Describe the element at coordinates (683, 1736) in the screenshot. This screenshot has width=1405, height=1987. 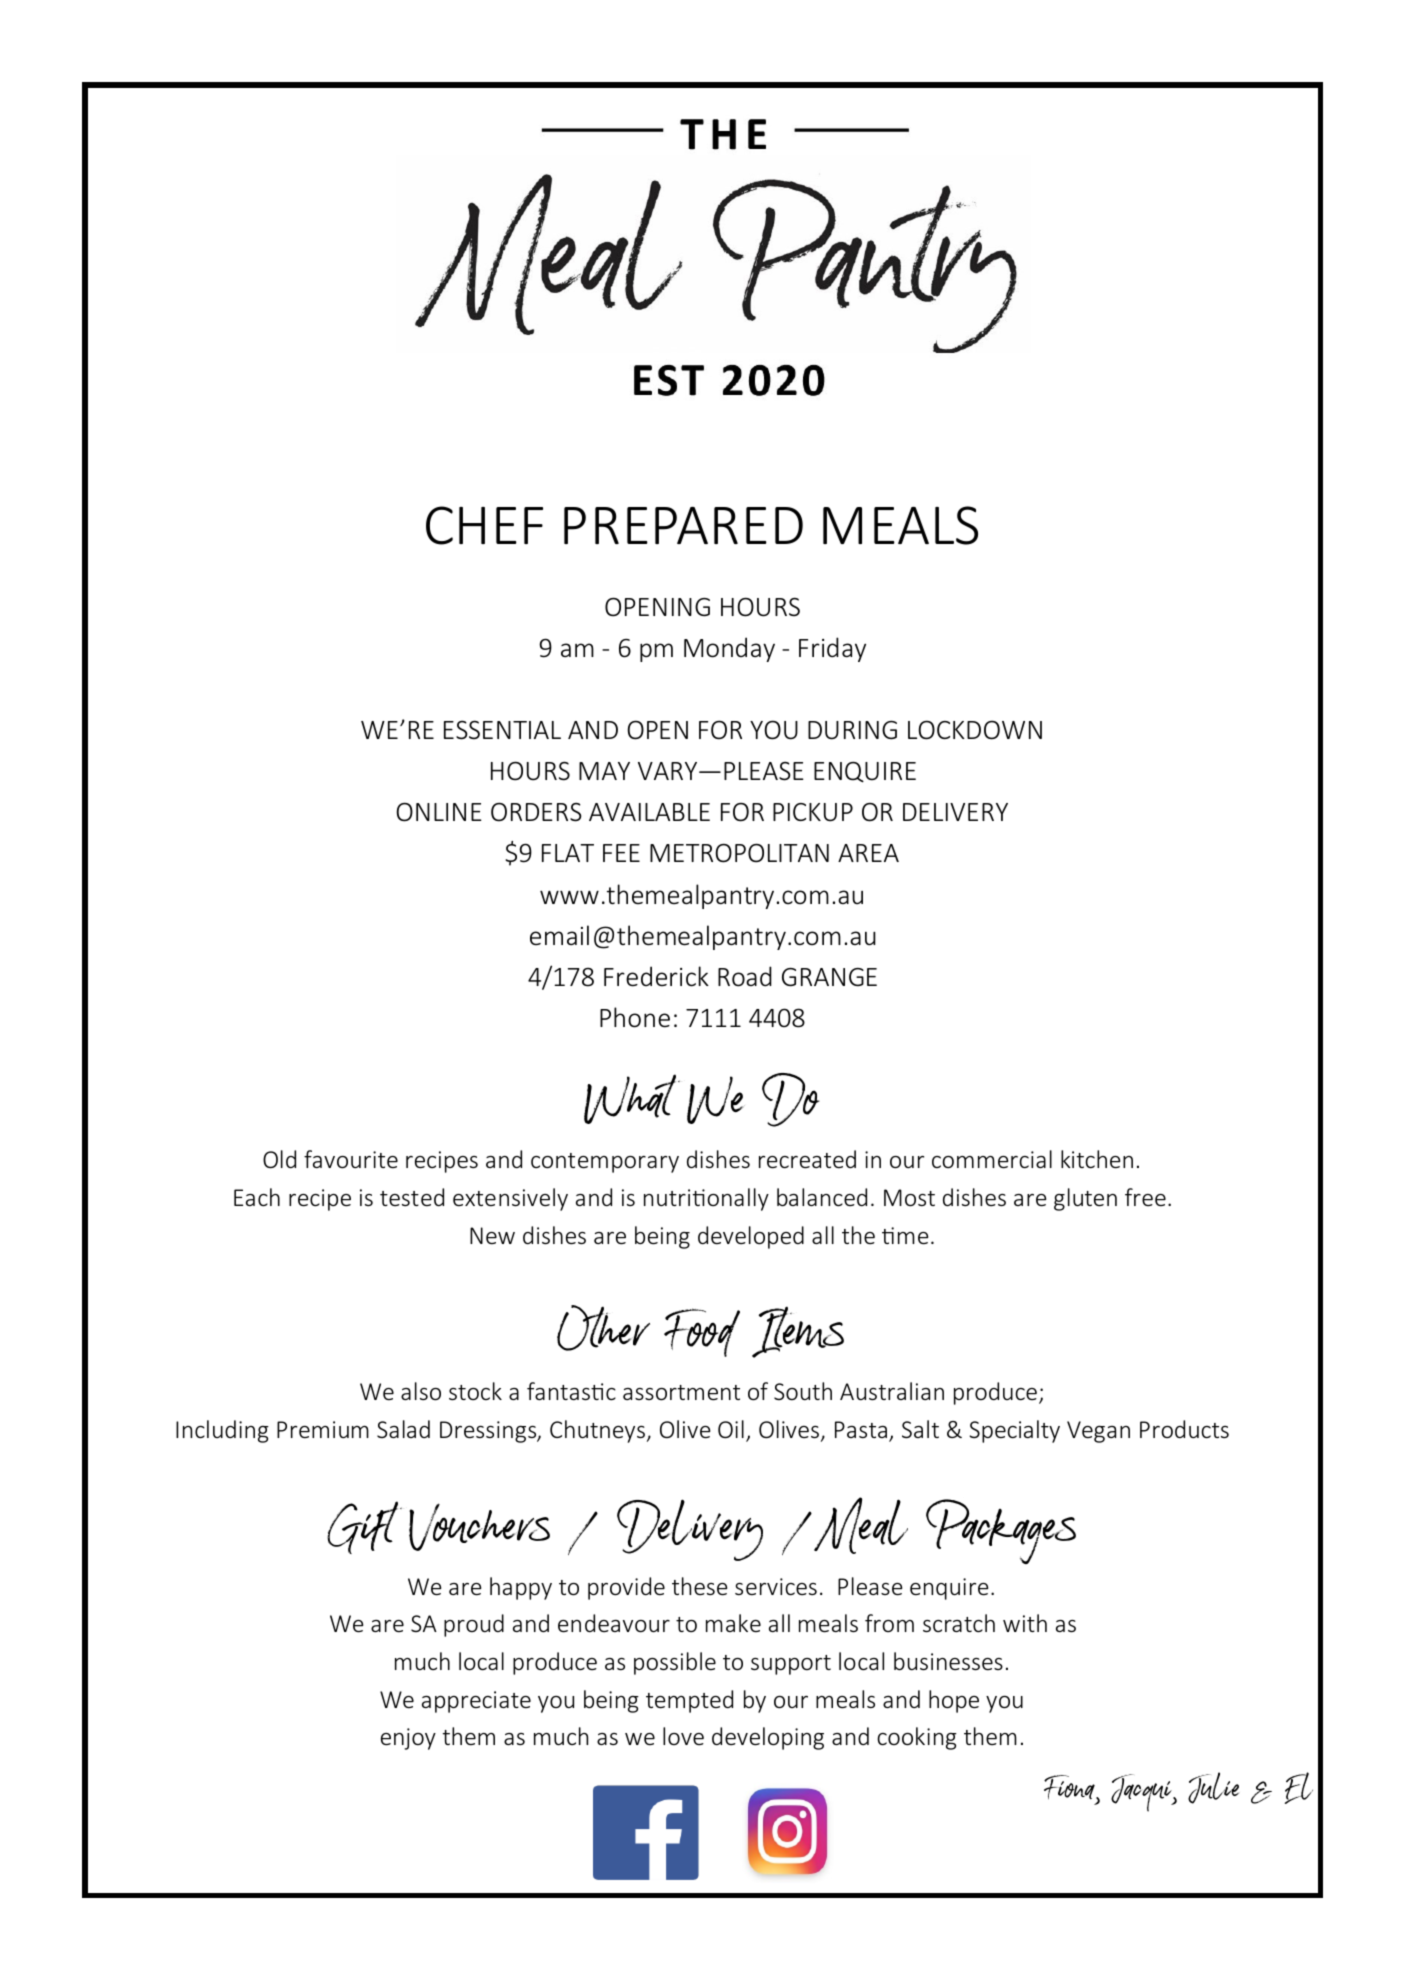
I see `love` at that location.
